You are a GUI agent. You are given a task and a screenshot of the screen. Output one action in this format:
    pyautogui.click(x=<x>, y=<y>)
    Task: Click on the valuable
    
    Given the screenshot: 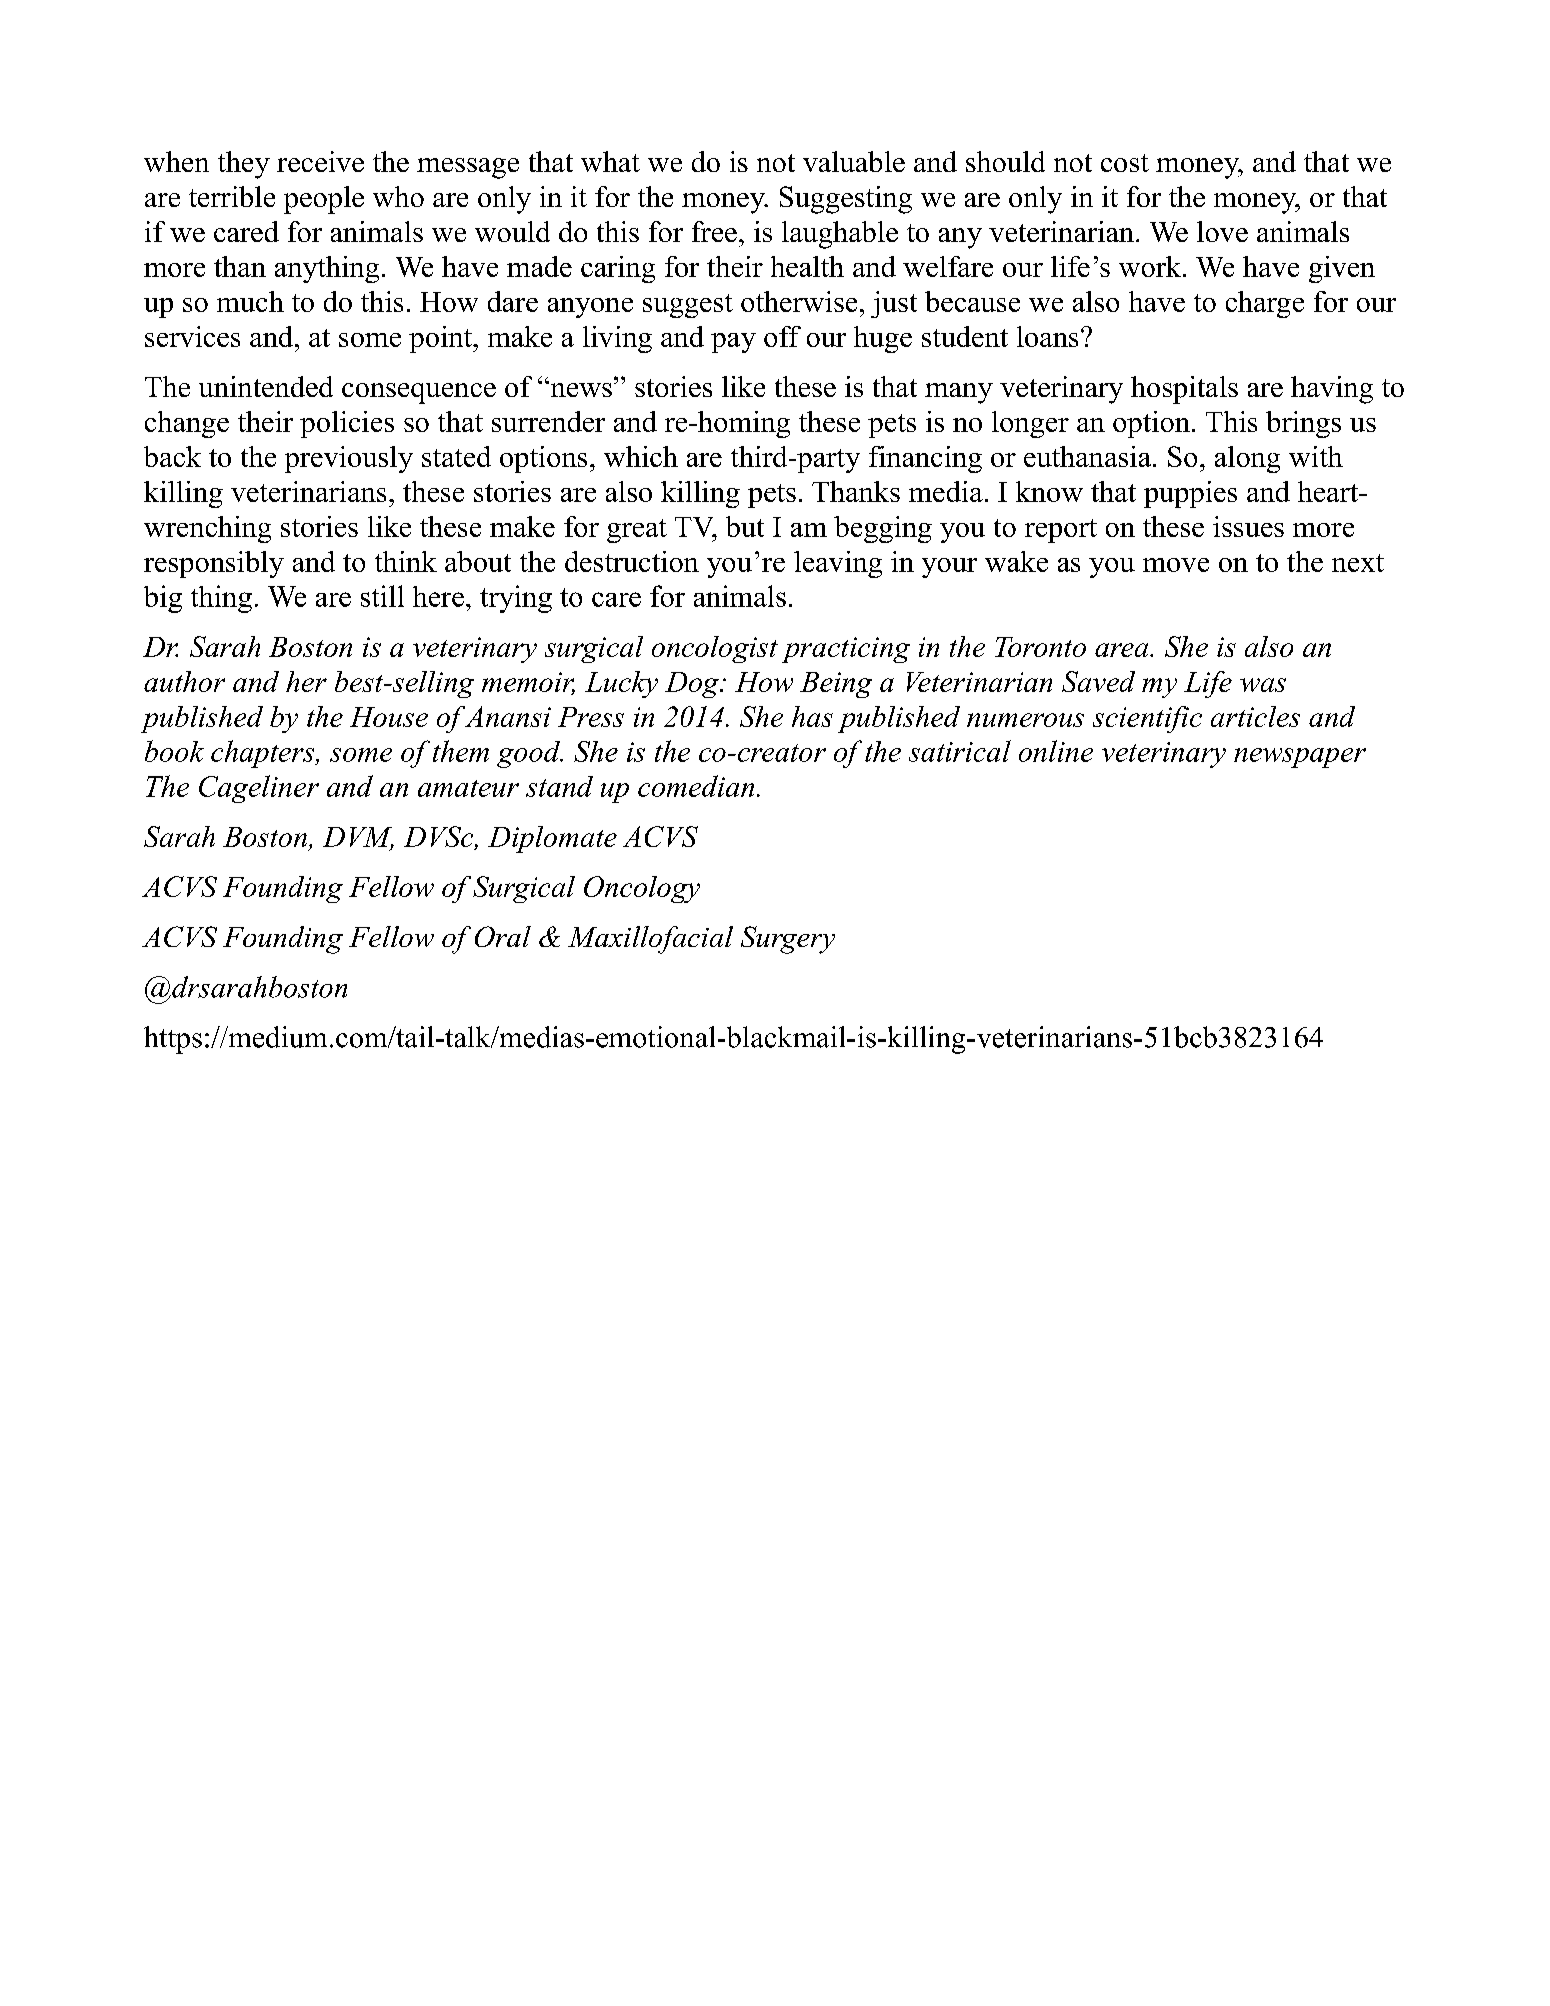 What is the action you would take?
    pyautogui.click(x=854, y=161)
